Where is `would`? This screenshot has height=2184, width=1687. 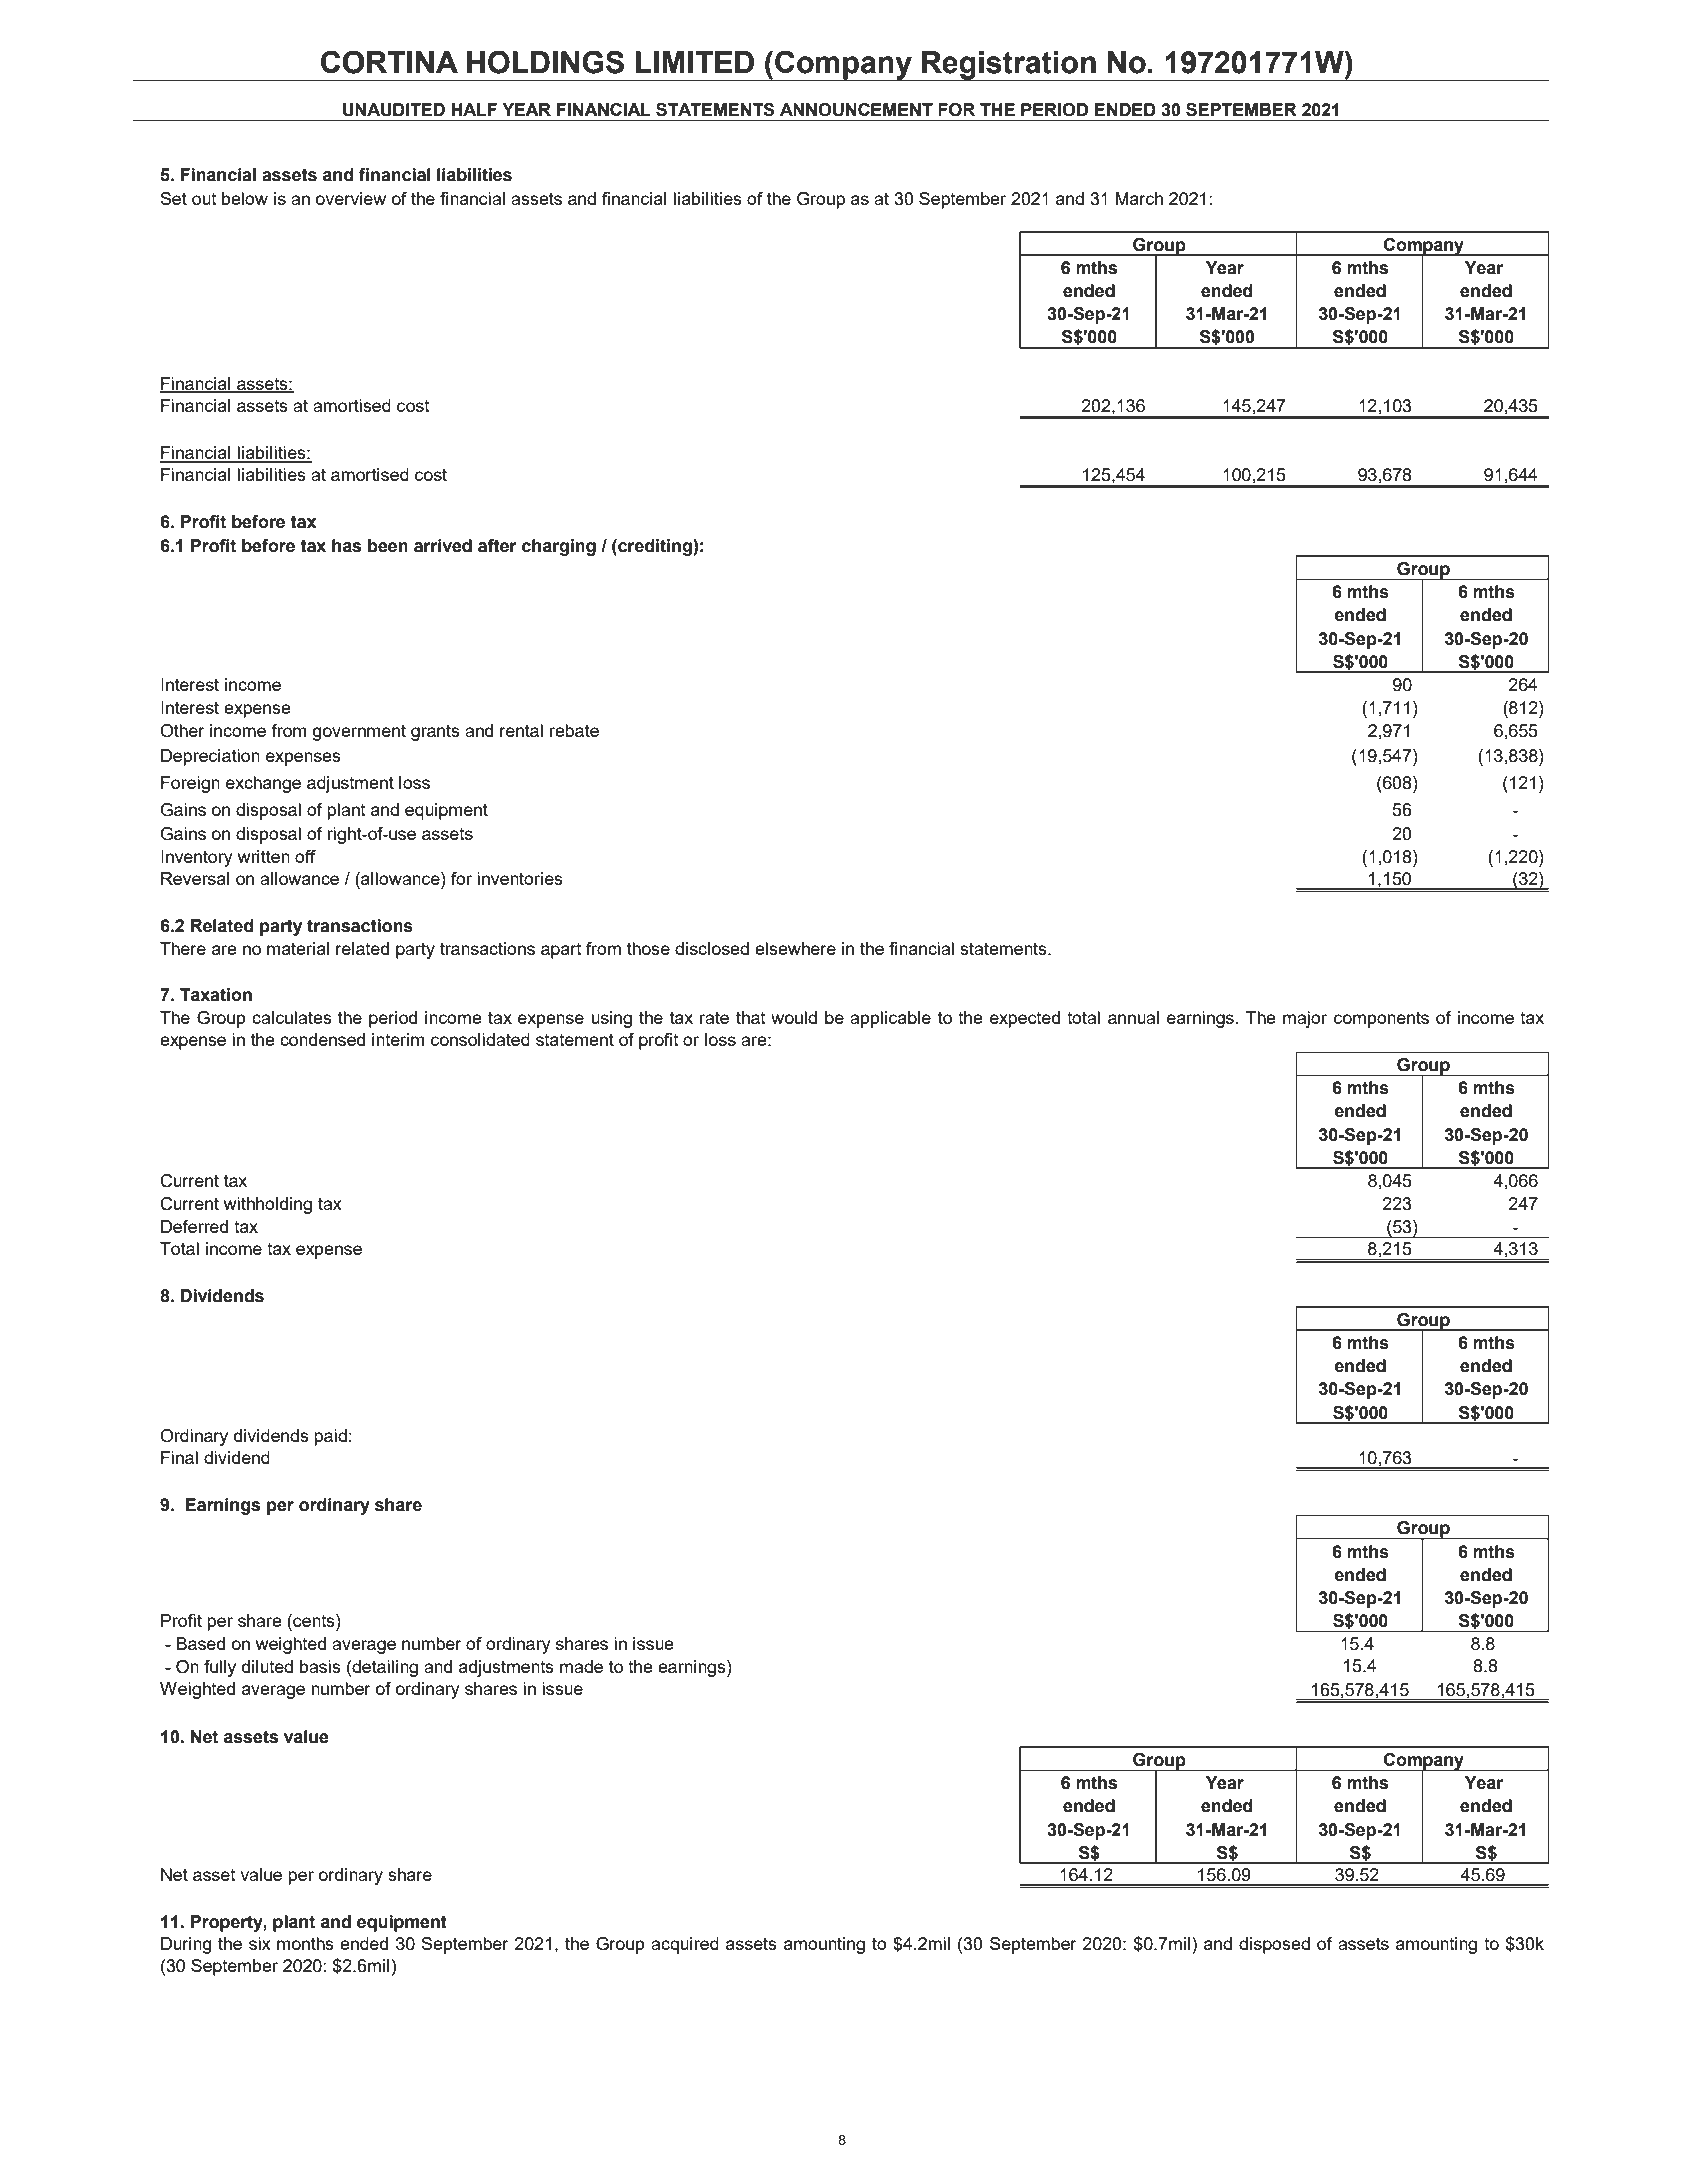
would is located at coordinates (794, 1017).
